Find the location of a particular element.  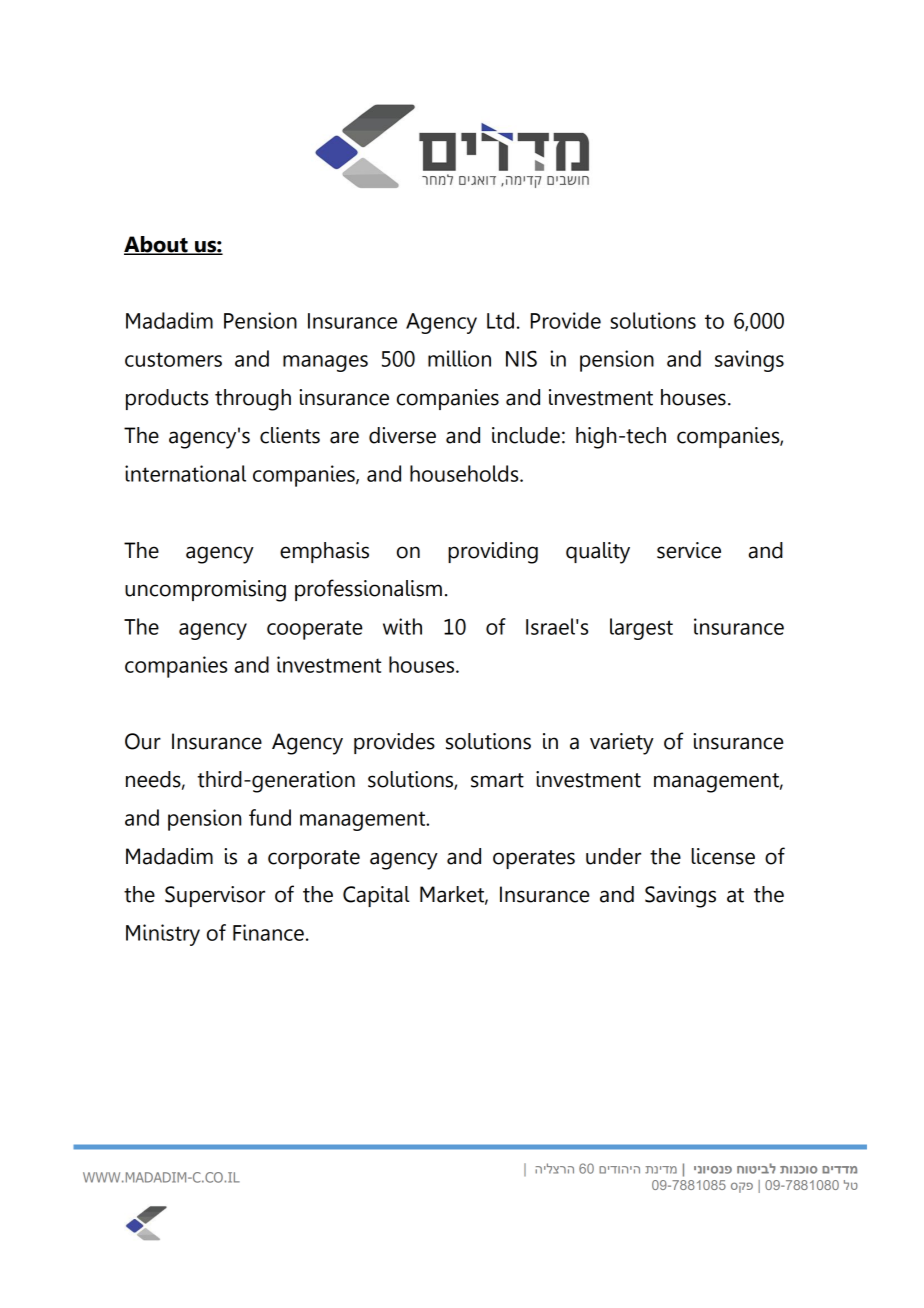

About is located at coordinates (157, 245).
